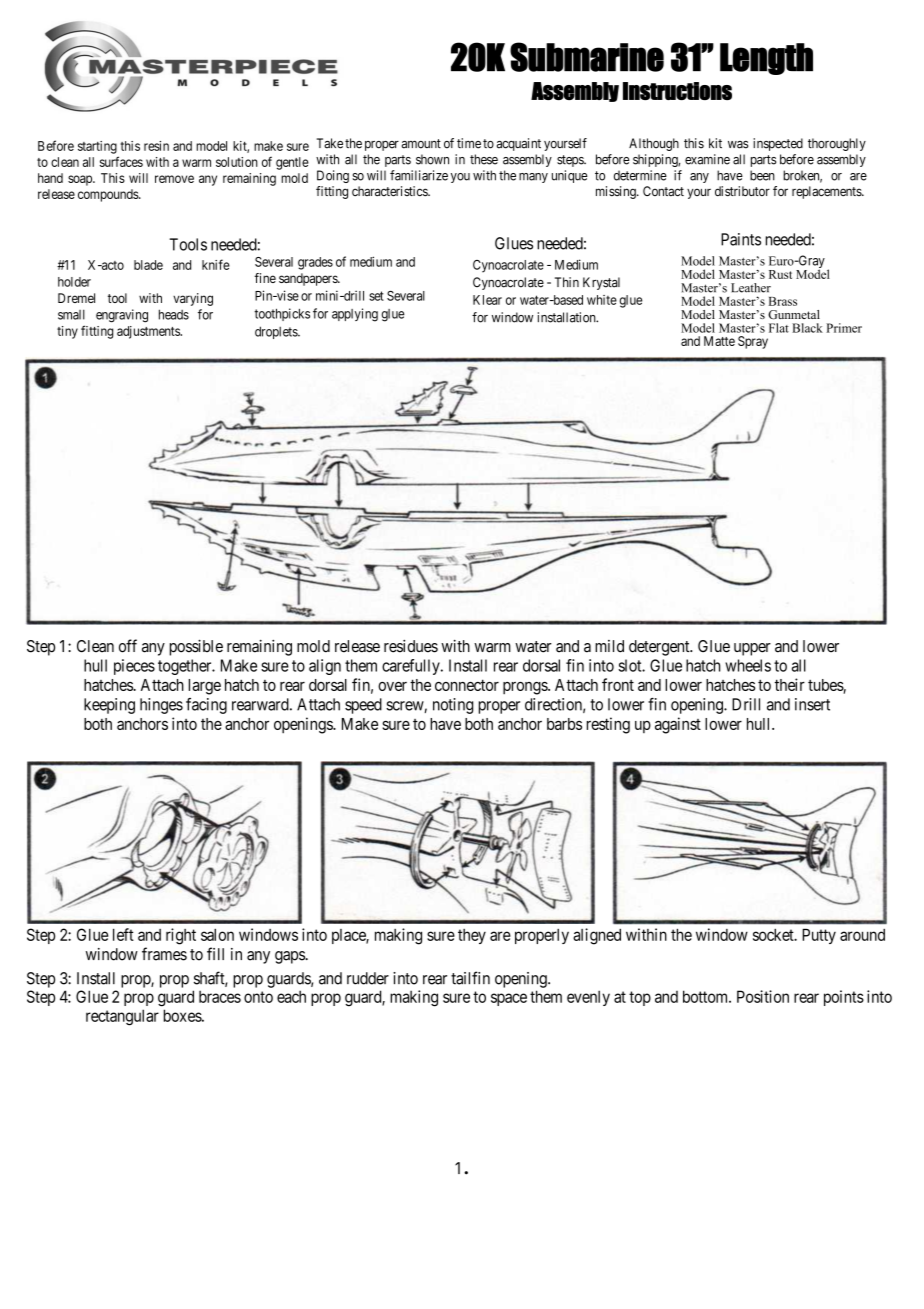 The height and width of the screenshot is (1309, 924). What do you see at coordinates (134, 667) in the screenshot?
I see `pieces` at bounding box center [134, 667].
